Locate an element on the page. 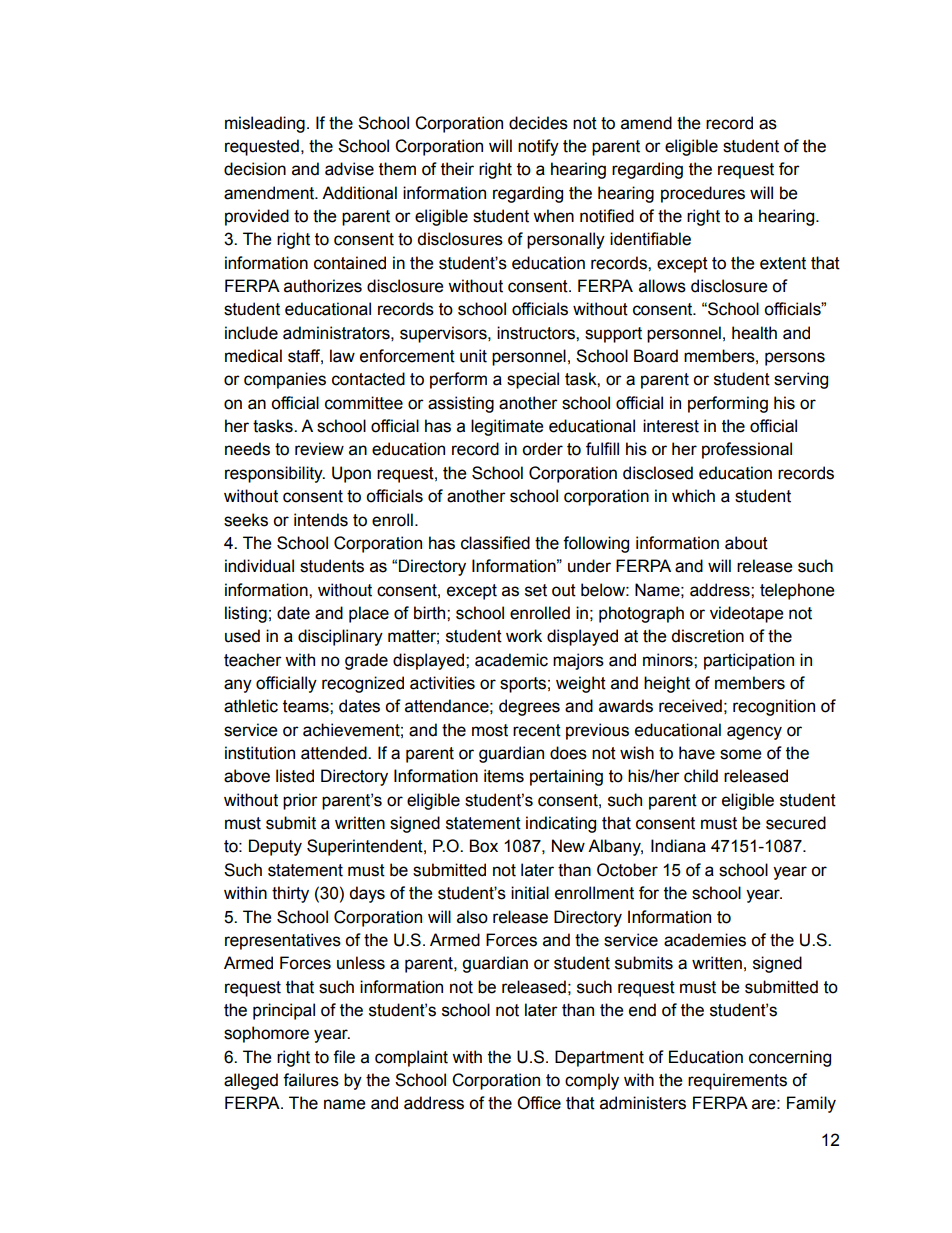 This page has height=1233, width=952. procedures is located at coordinates (703, 194).
